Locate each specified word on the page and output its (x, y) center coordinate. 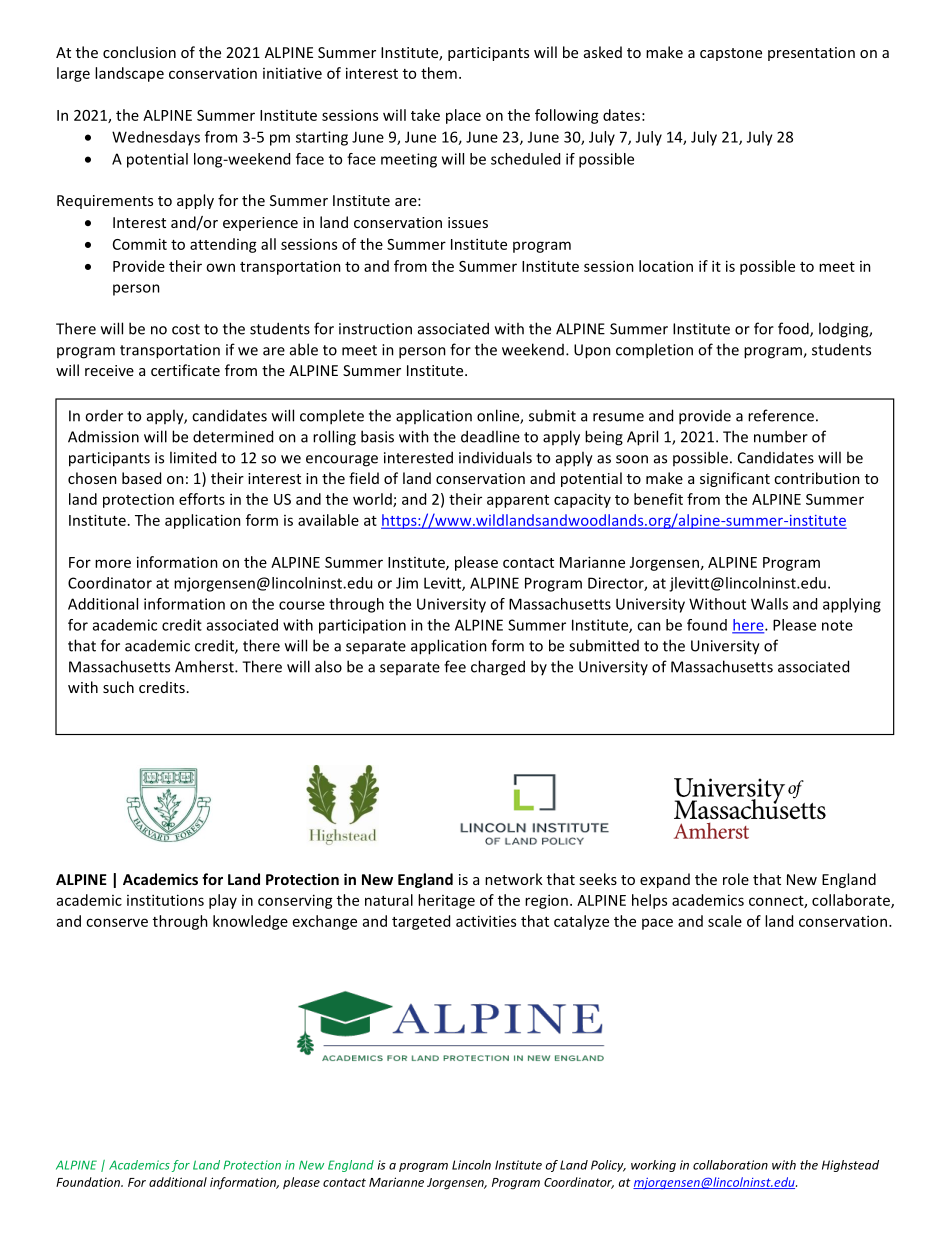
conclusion (139, 52)
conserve (117, 922)
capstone (731, 54)
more (113, 563)
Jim (407, 583)
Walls (769, 604)
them (439, 73)
